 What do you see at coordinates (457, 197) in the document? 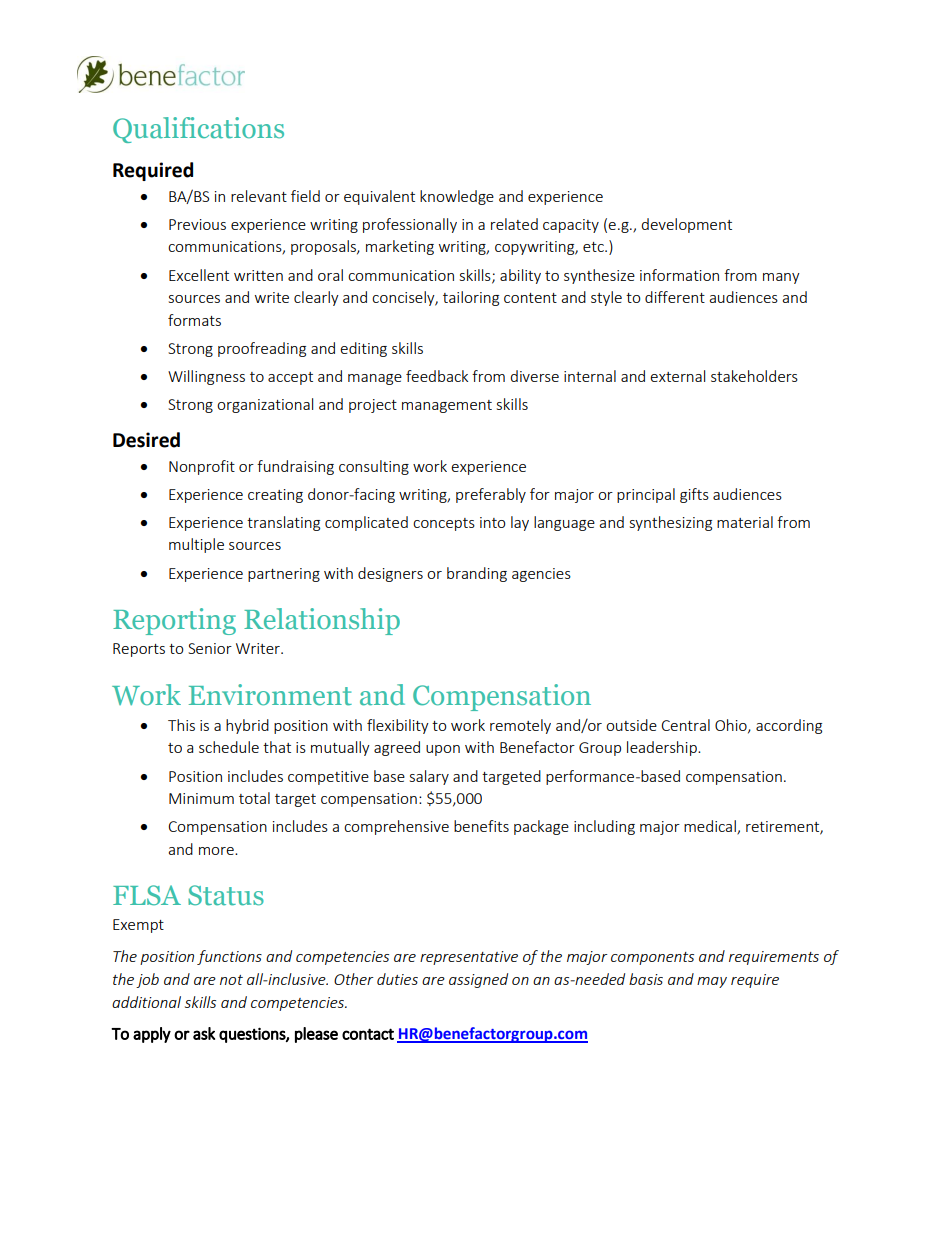
I see `knowledge` at bounding box center [457, 197].
